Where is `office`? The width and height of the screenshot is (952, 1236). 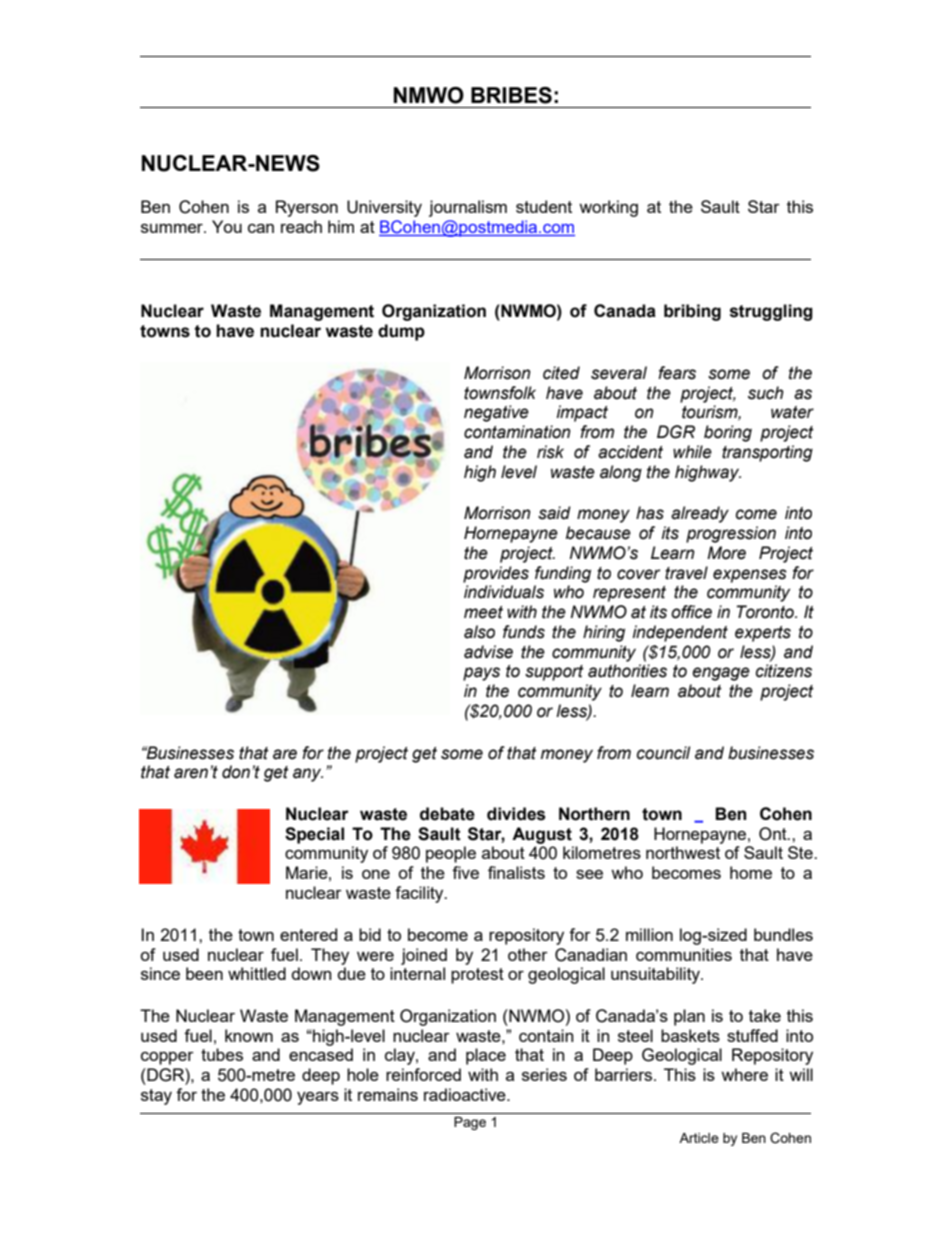
office is located at coordinates (691, 612).
